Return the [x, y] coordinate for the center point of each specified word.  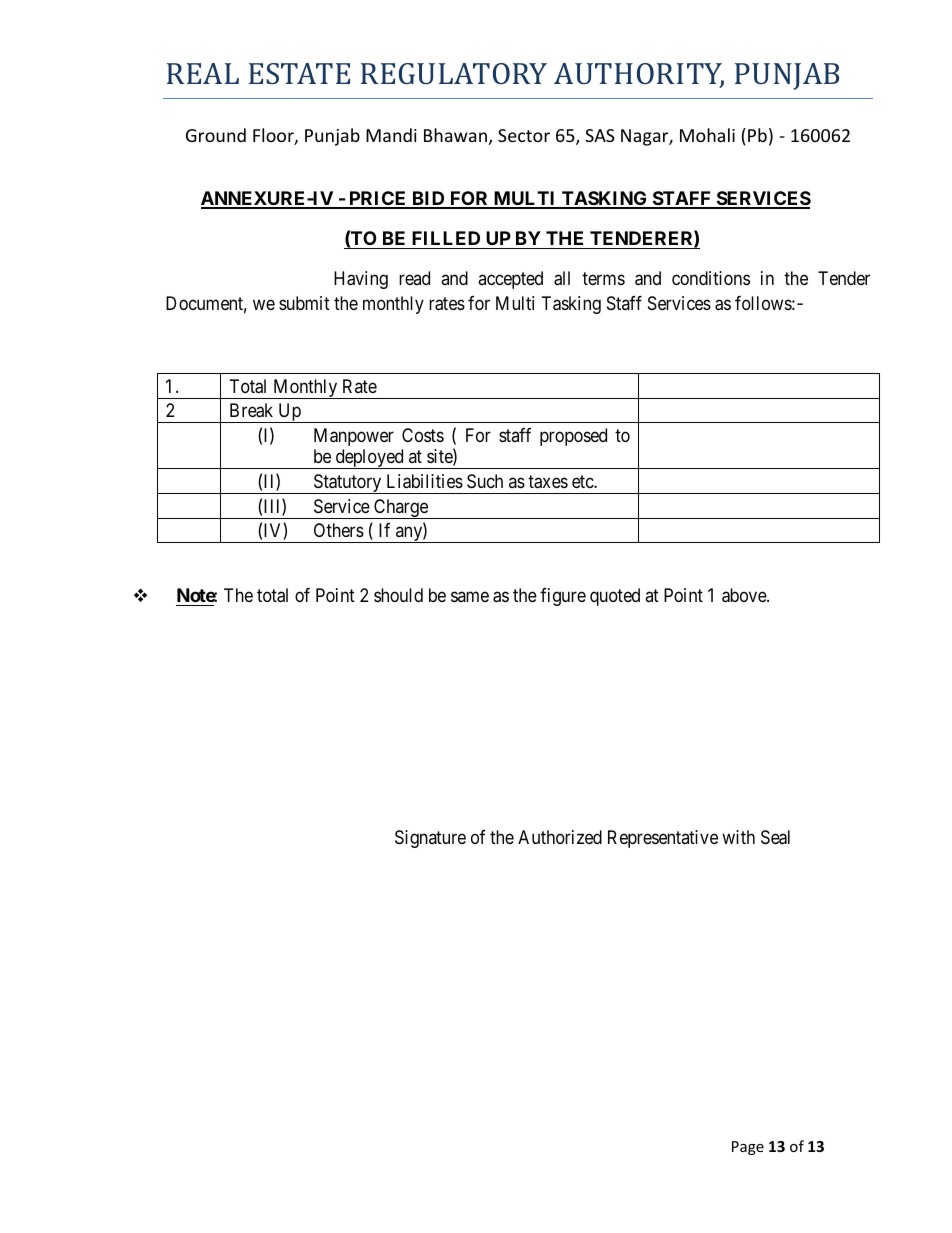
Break [251, 410]
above [745, 595]
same [470, 597]
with [738, 837]
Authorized [560, 837]
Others [339, 530]
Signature [430, 839]
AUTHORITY [639, 75]
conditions [711, 278]
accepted [510, 280]
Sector [524, 135]
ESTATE [299, 73]
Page [748, 1148]
